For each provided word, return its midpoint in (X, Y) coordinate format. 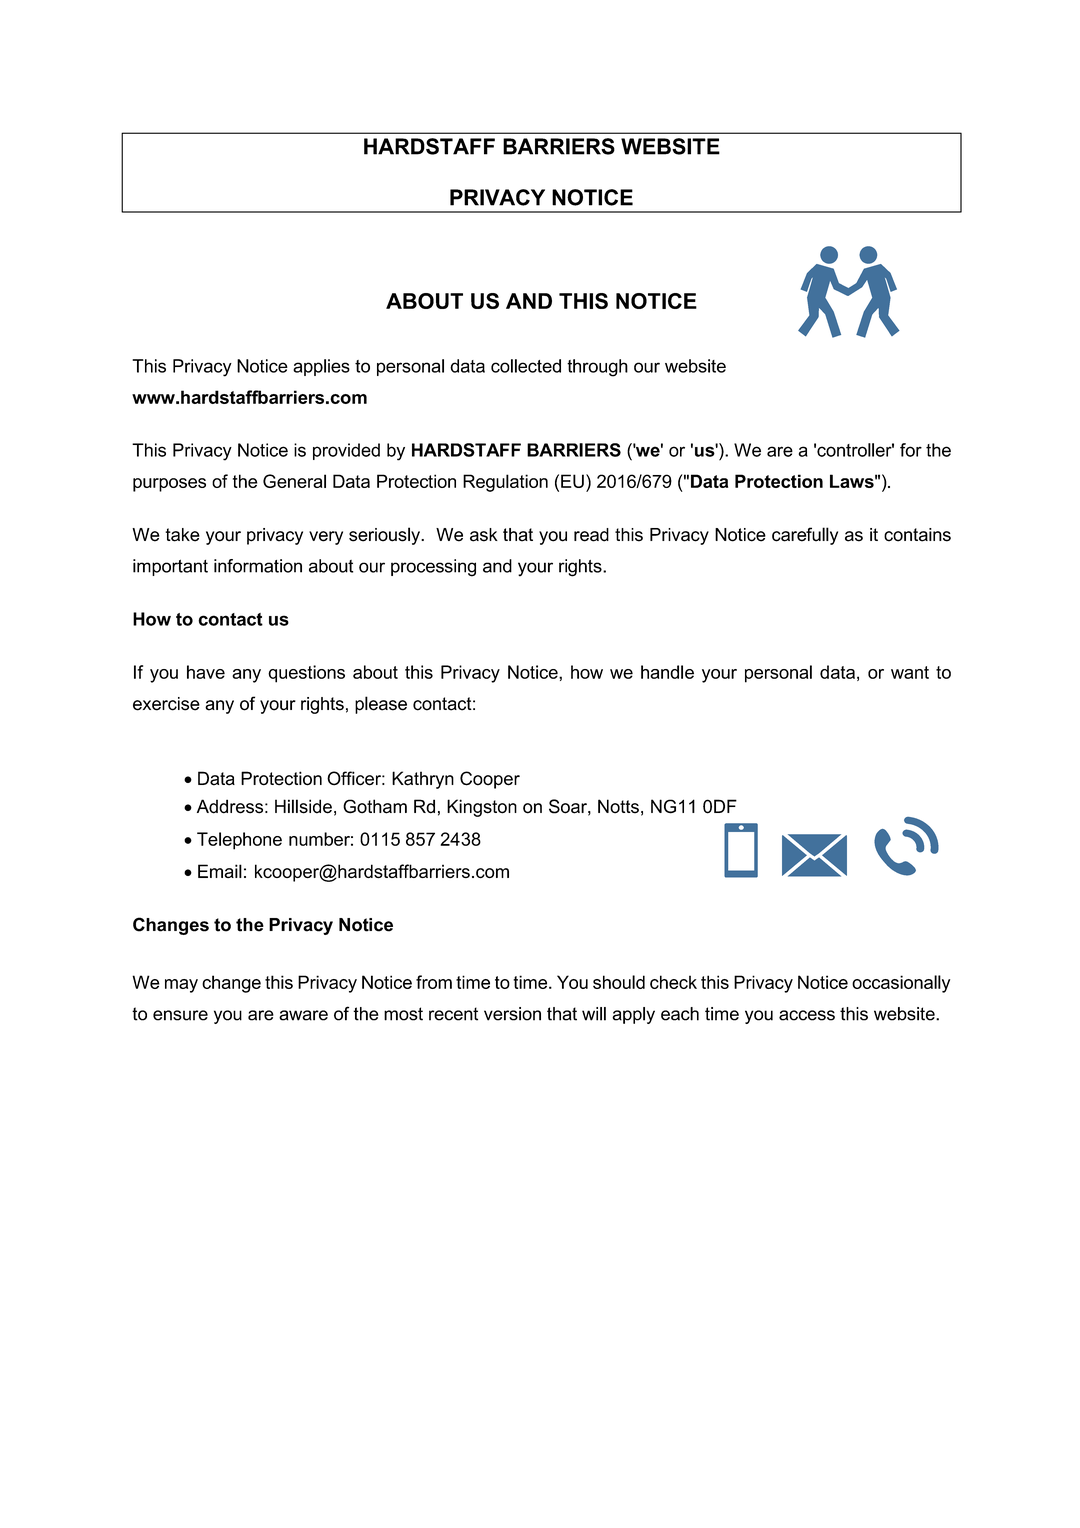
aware (303, 1015)
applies (321, 367)
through (597, 368)
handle (667, 672)
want (910, 672)
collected (526, 366)
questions (306, 674)
